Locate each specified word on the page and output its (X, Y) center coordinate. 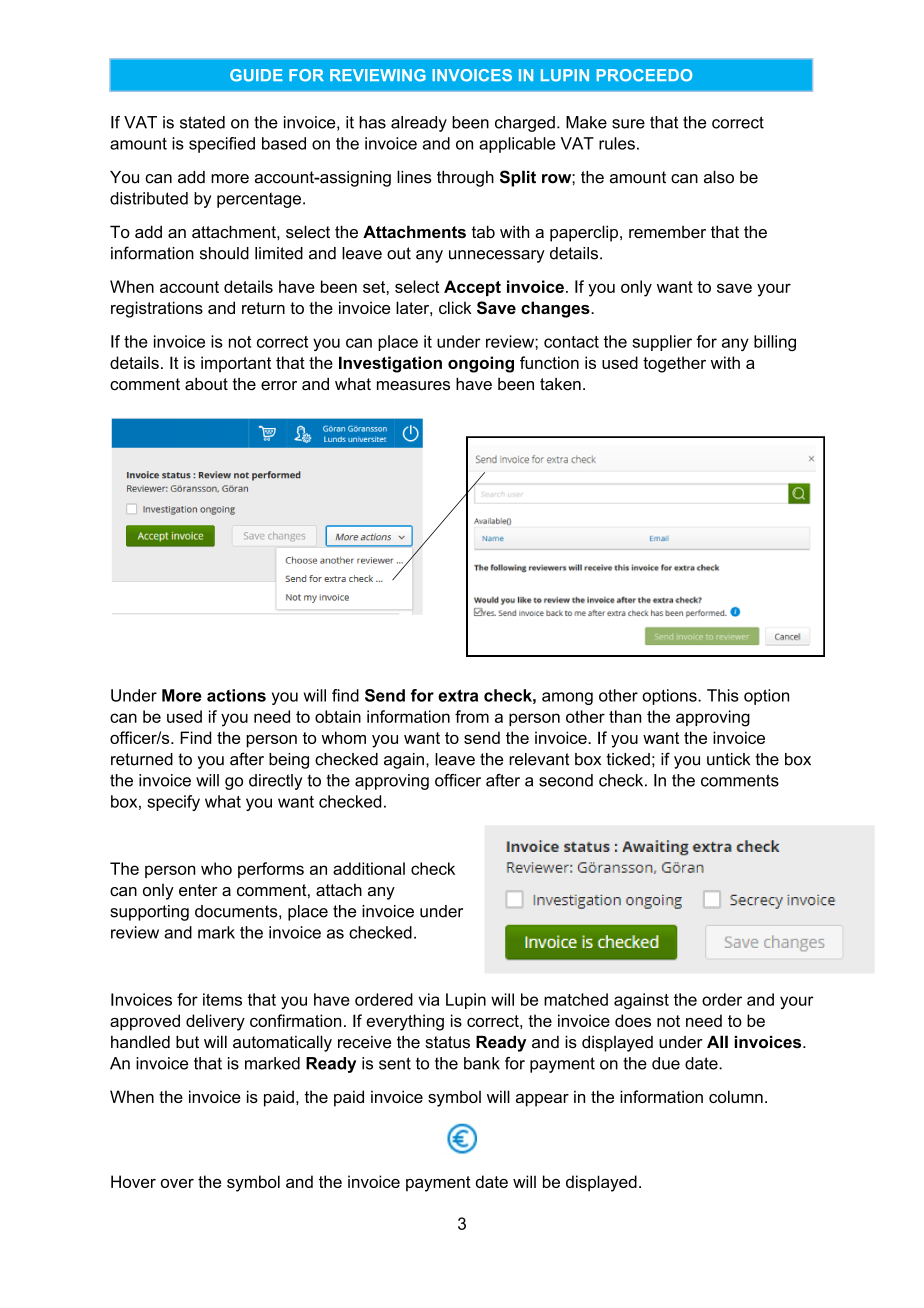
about (206, 384)
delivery (215, 1022)
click (455, 307)
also (719, 177)
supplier (662, 343)
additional (369, 868)
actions (236, 695)
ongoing (481, 364)
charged (525, 124)
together (674, 364)
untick (728, 759)
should (224, 253)
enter (198, 890)
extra (458, 695)
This (723, 695)
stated (202, 122)
